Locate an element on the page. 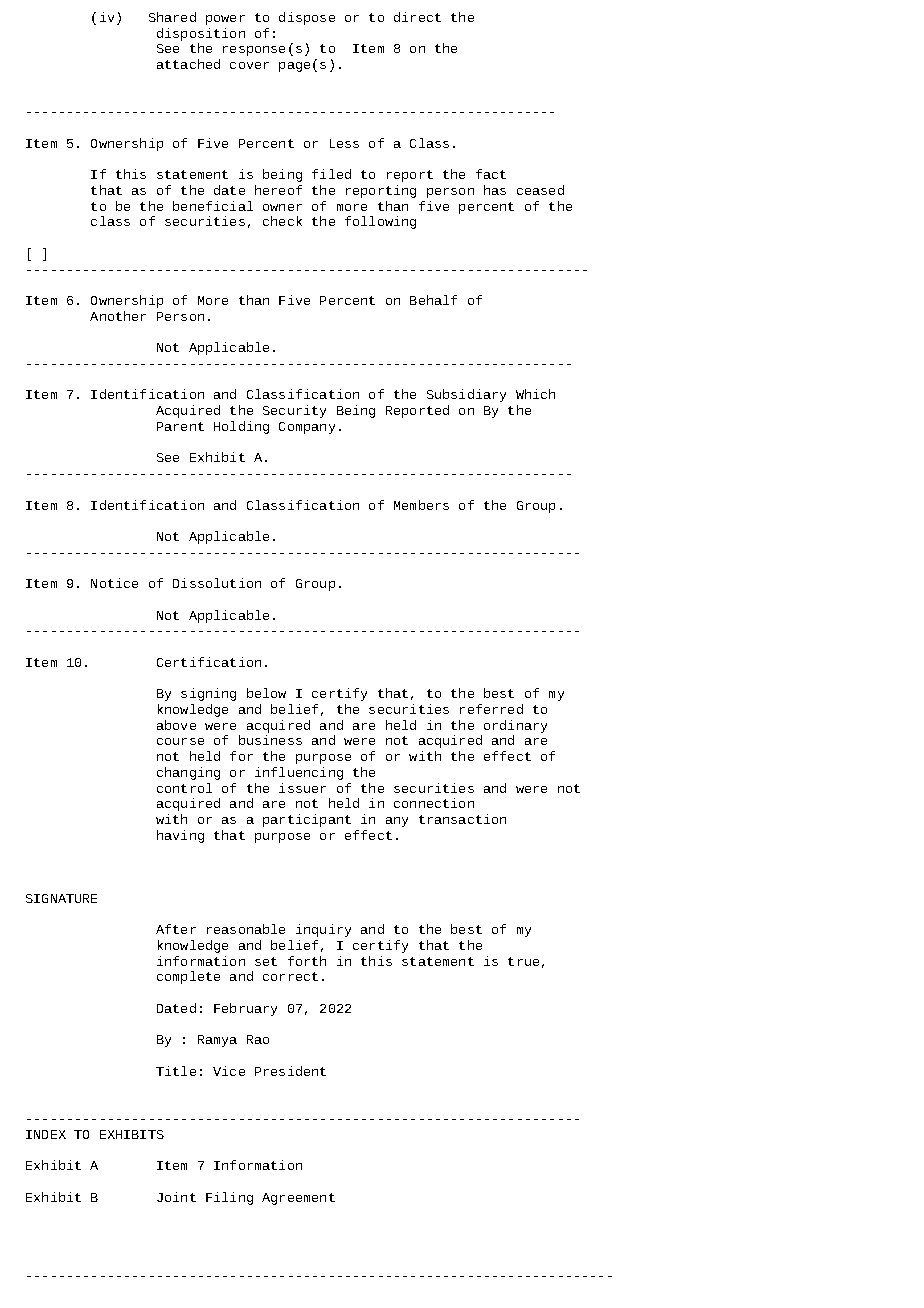 The width and height of the page is (924, 1308). Subsidiary is located at coordinates (466, 395).
